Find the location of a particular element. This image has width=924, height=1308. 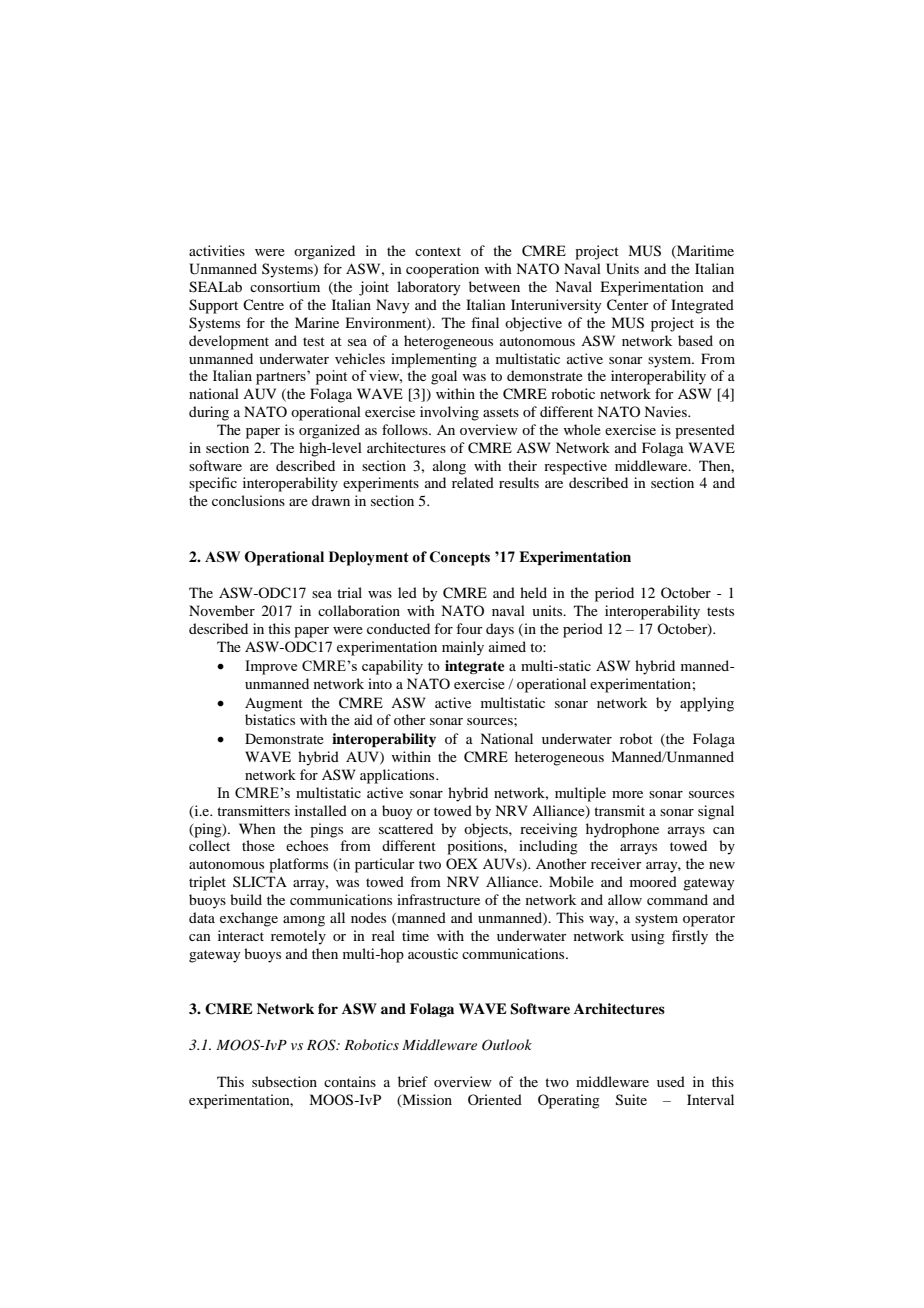

Improve is located at coordinates (271, 667).
